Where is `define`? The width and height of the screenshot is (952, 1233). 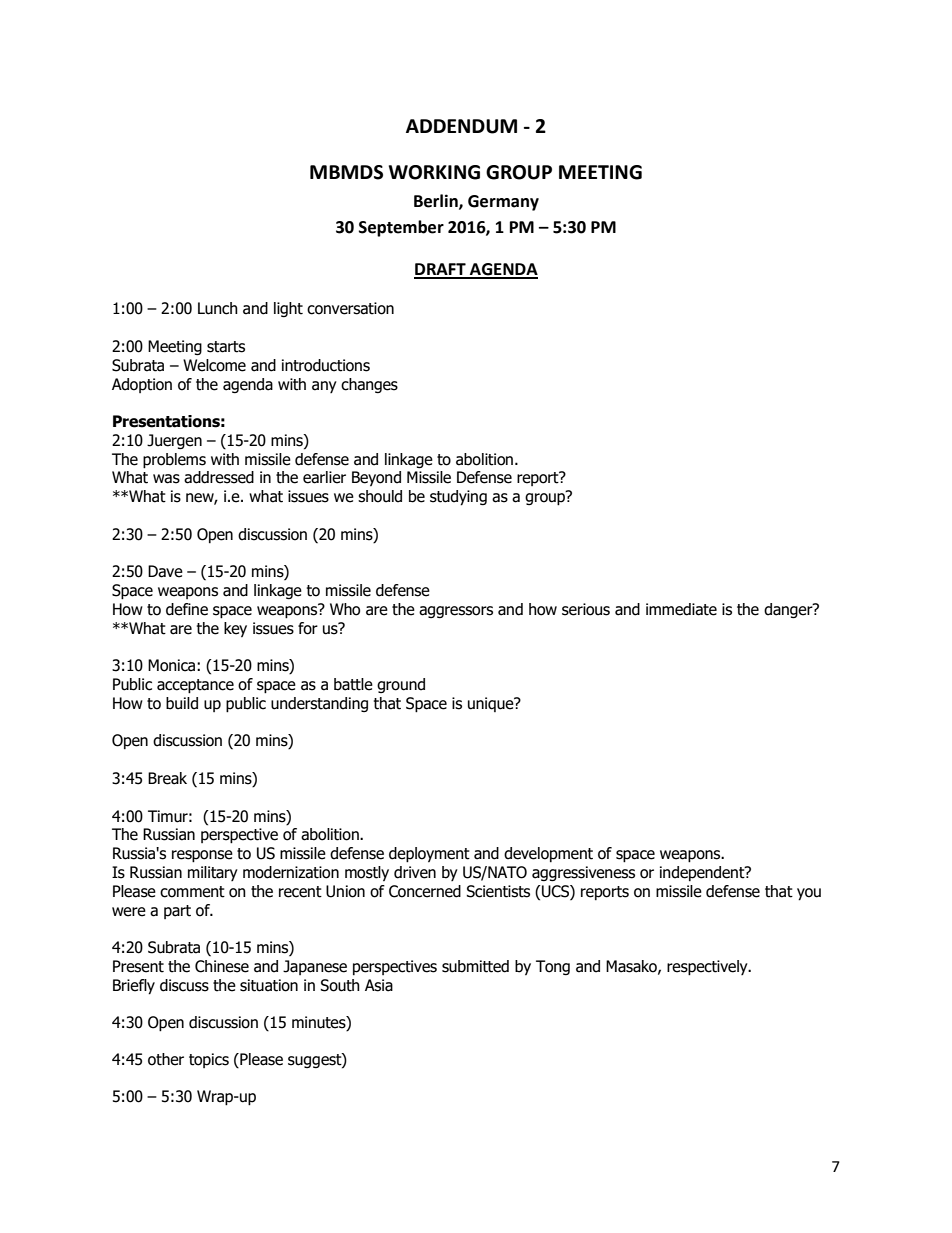 define is located at coordinates (187, 609).
